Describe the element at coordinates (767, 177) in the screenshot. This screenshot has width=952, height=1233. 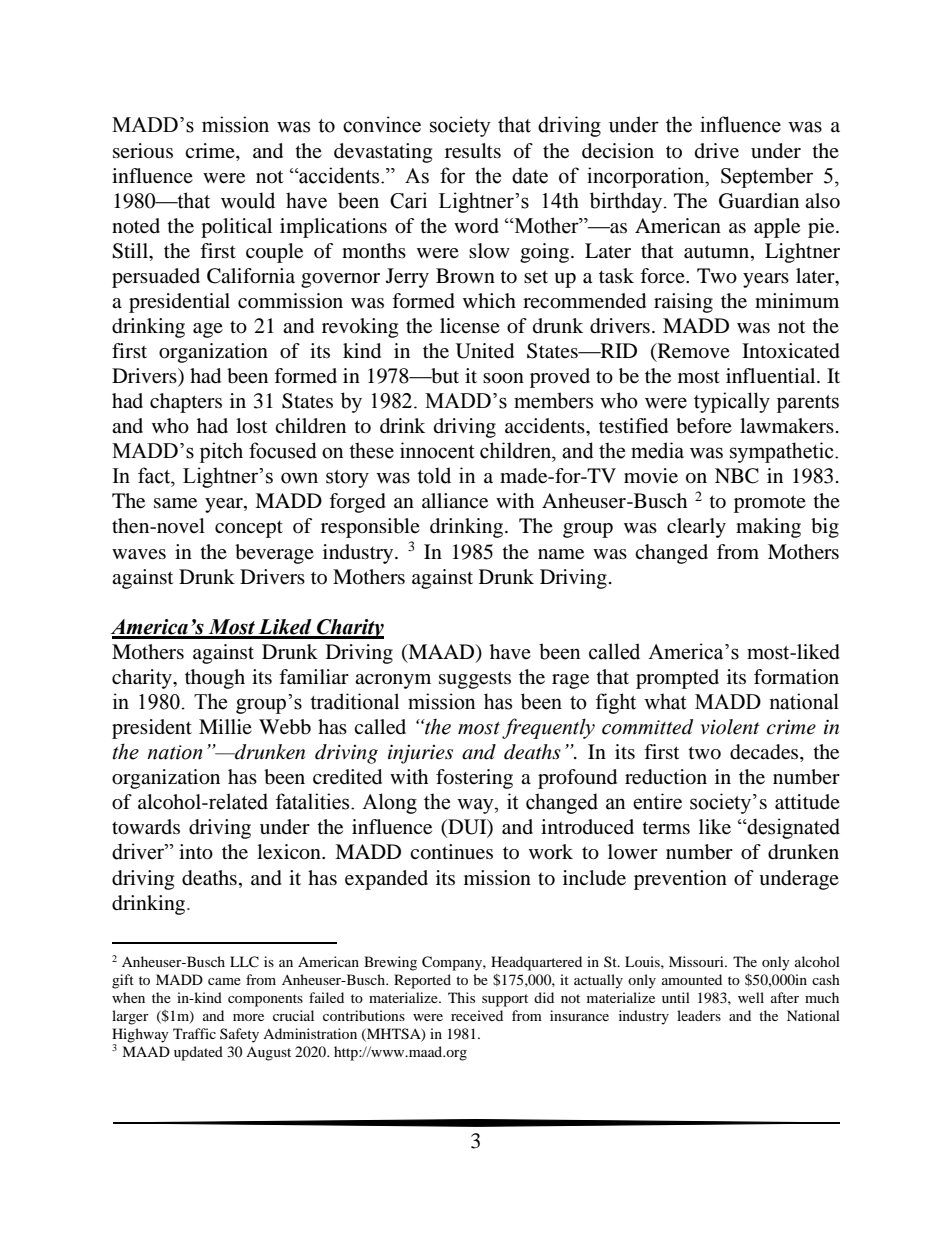
I see `September` at that location.
